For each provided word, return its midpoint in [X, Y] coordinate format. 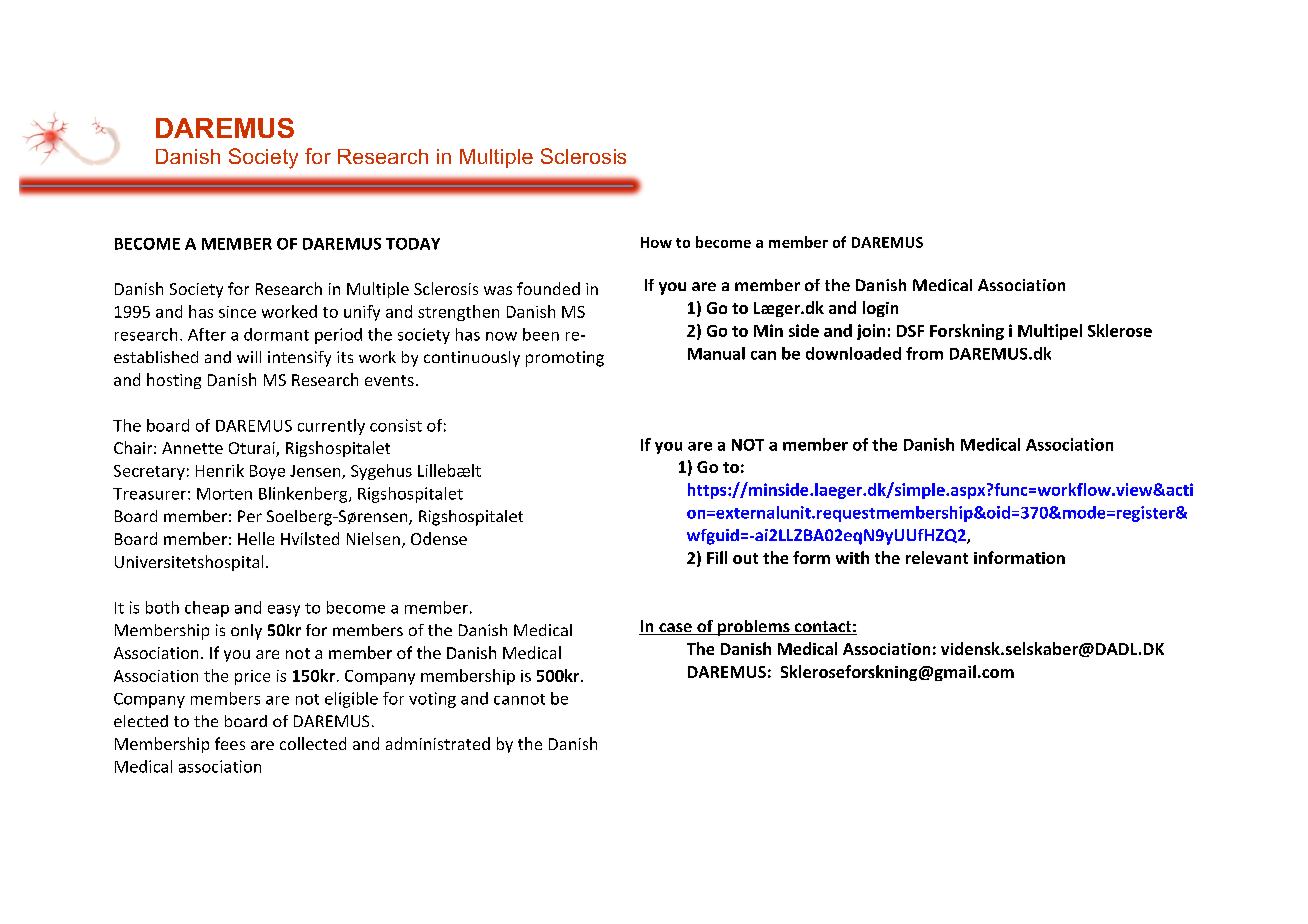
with [852, 557]
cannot [519, 699]
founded [548, 288]
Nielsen [373, 538]
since [237, 312]
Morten [224, 494]
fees [230, 743]
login [880, 309]
